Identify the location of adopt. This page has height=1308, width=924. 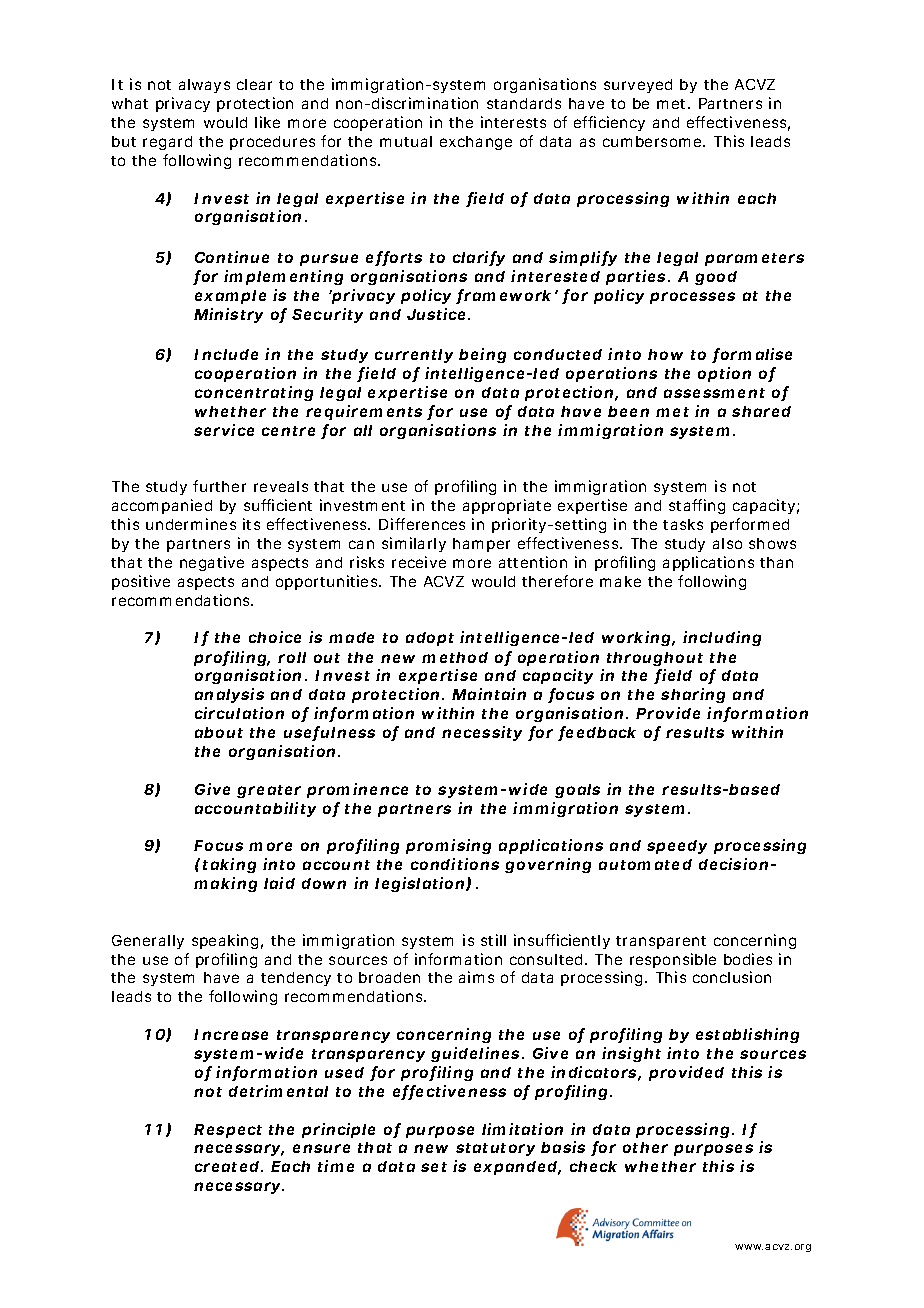
(430, 639).
